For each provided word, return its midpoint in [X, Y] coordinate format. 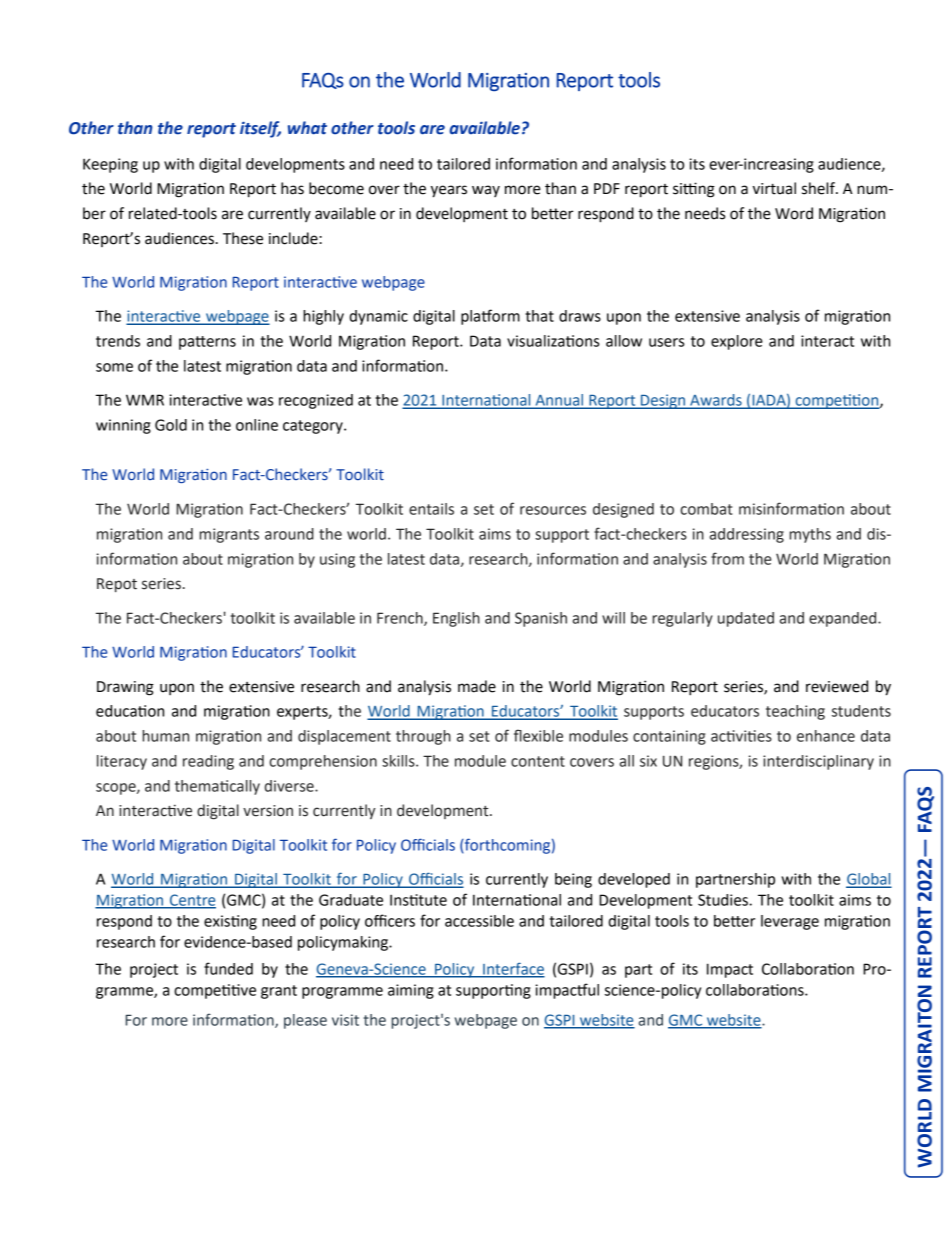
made [477, 686]
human [165, 736]
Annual [559, 401]
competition [837, 401]
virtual [774, 188]
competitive [215, 991]
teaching [795, 712]
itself [260, 129]
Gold [171, 425]
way [486, 191]
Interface [513, 969]
